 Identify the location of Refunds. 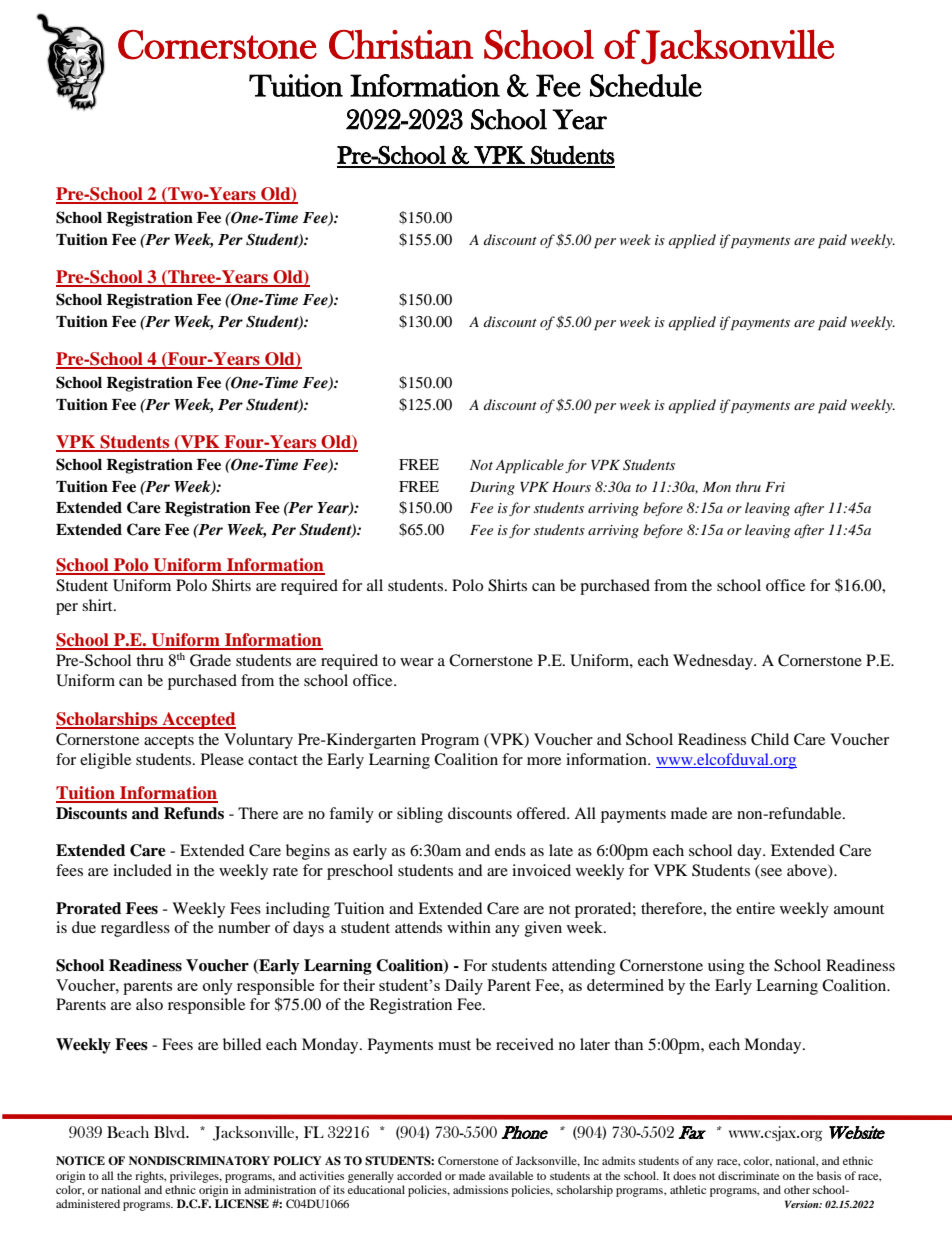
(194, 813).
